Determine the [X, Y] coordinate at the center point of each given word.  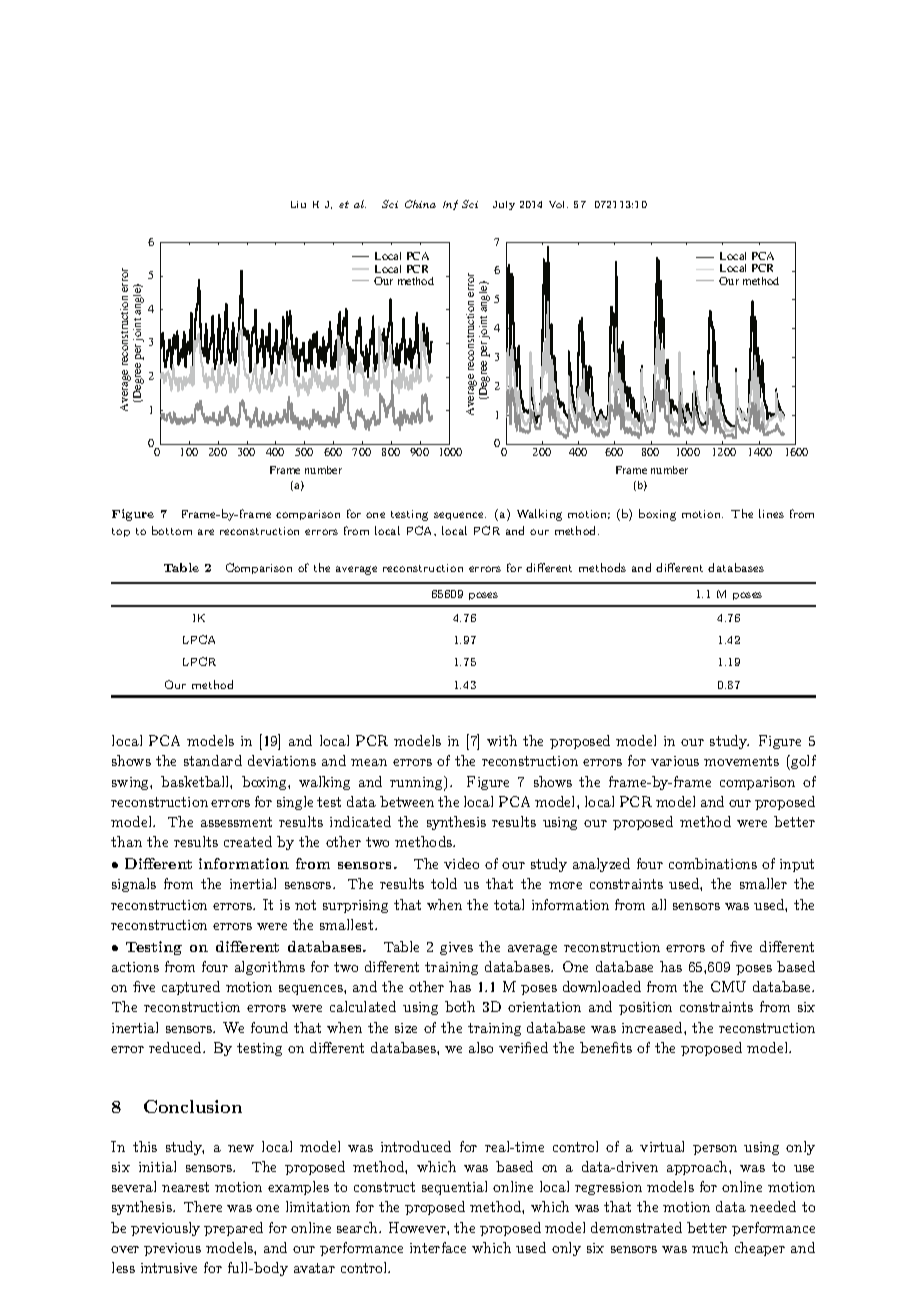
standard [213, 760]
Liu [298, 204]
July [504, 205]
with [502, 740]
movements [741, 761]
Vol [558, 204]
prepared [233, 1229]
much [710, 1247]
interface [438, 1247]
